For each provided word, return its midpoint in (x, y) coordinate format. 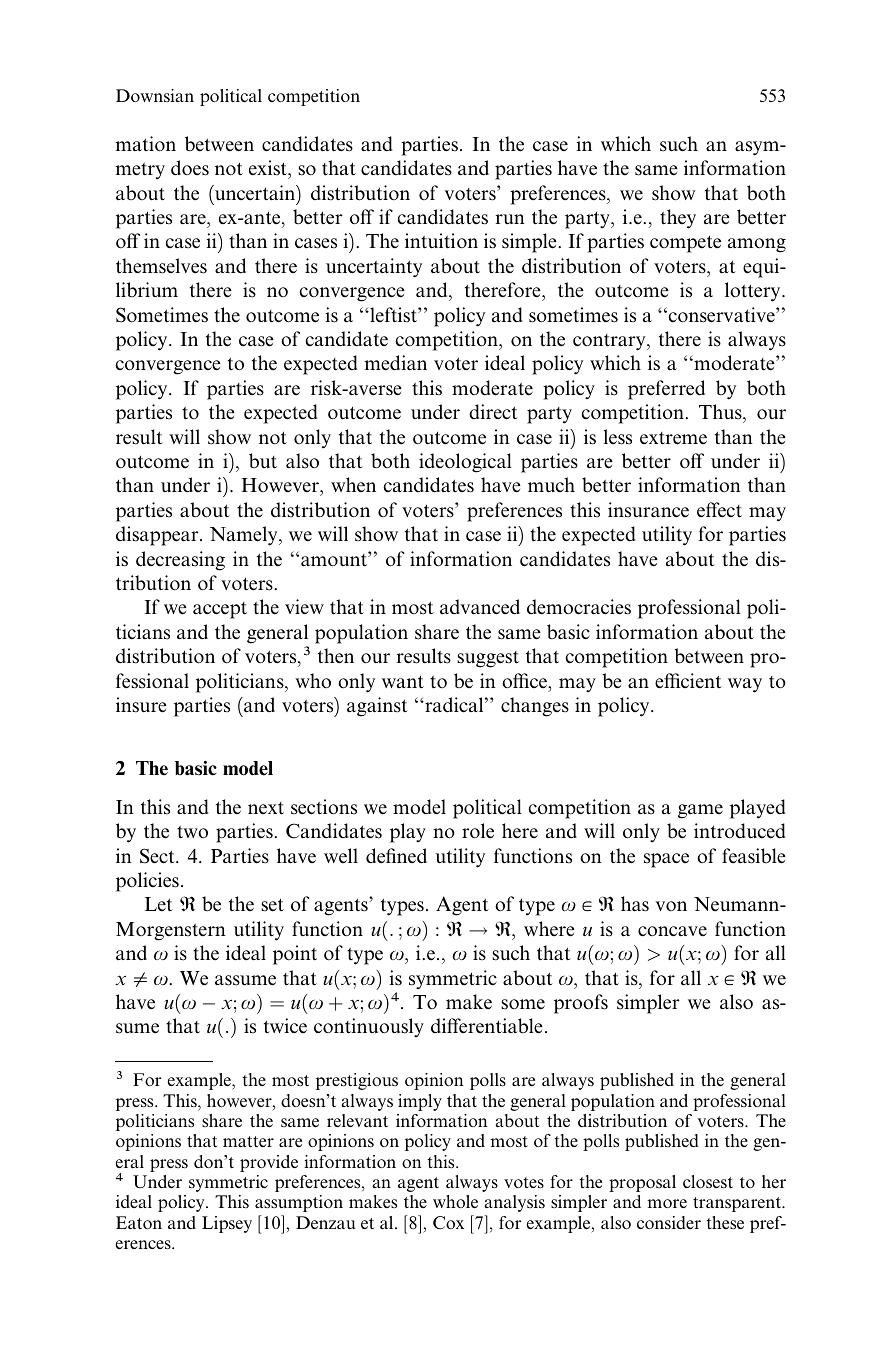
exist (269, 168)
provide (269, 1163)
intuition (441, 241)
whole (455, 1201)
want (403, 681)
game (700, 811)
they (678, 219)
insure (141, 705)
